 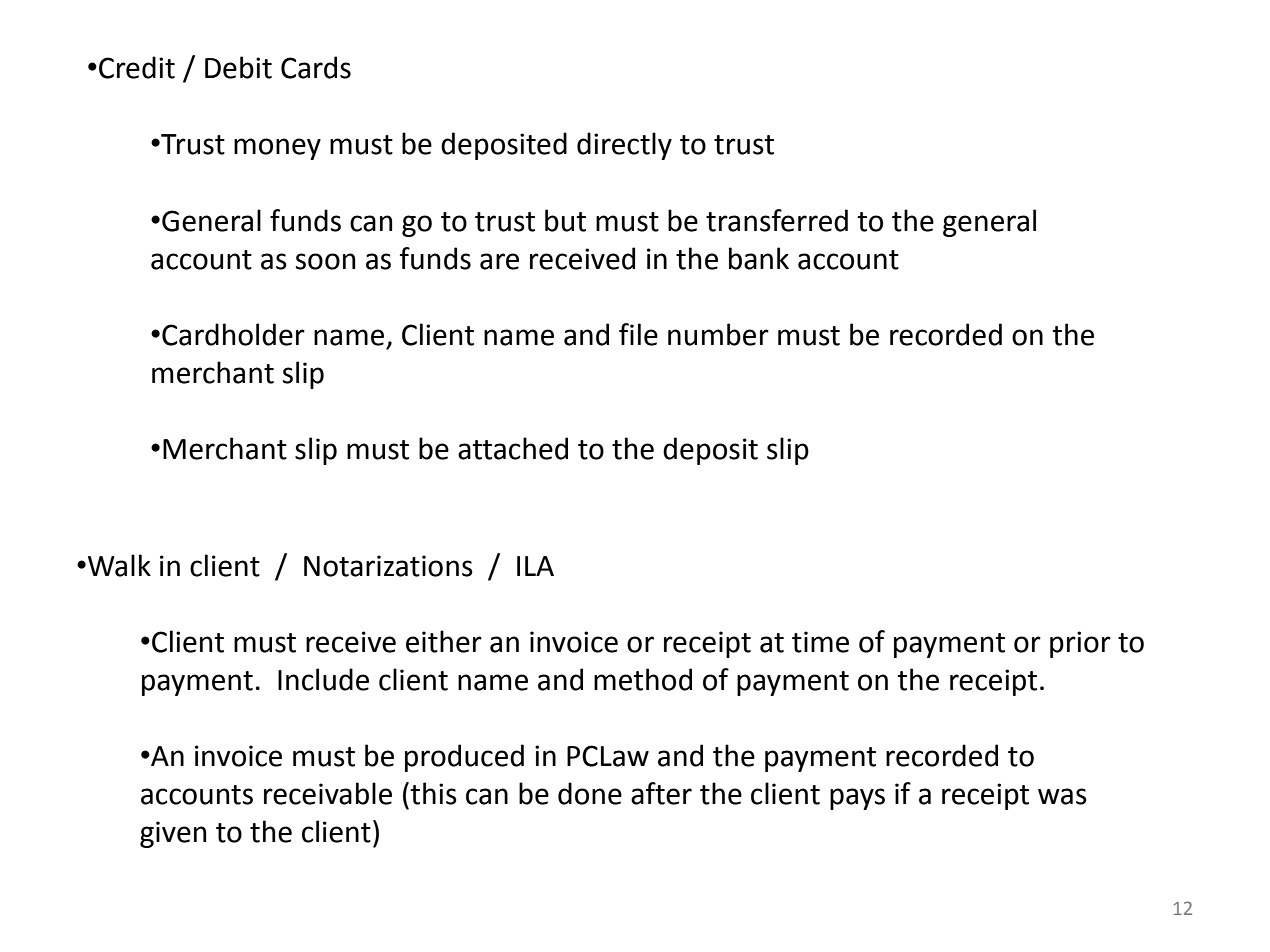 What do you see at coordinates (173, 834) in the screenshot?
I see `given` at bounding box center [173, 834].
